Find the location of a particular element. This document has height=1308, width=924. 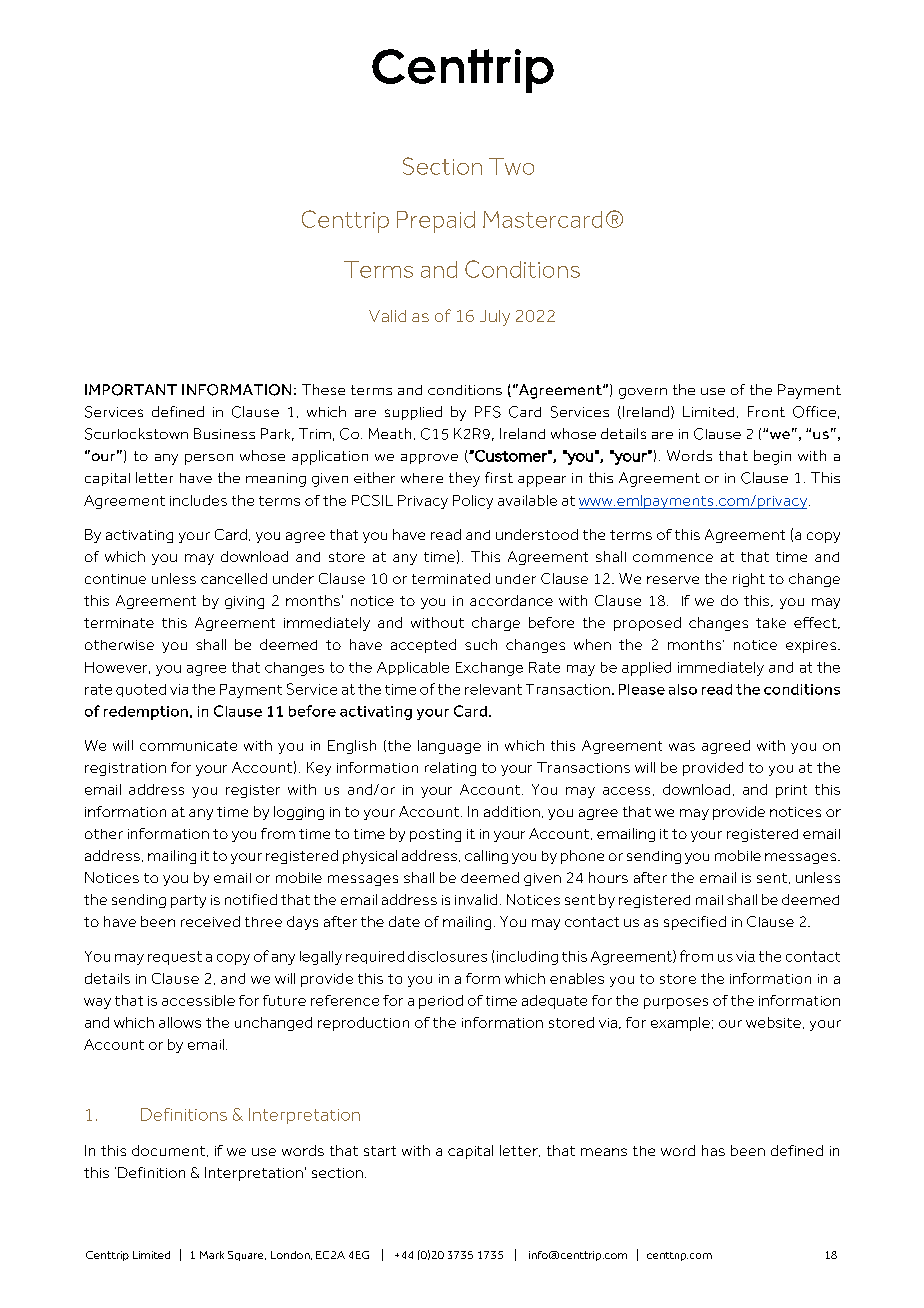

start is located at coordinates (380, 1151).
